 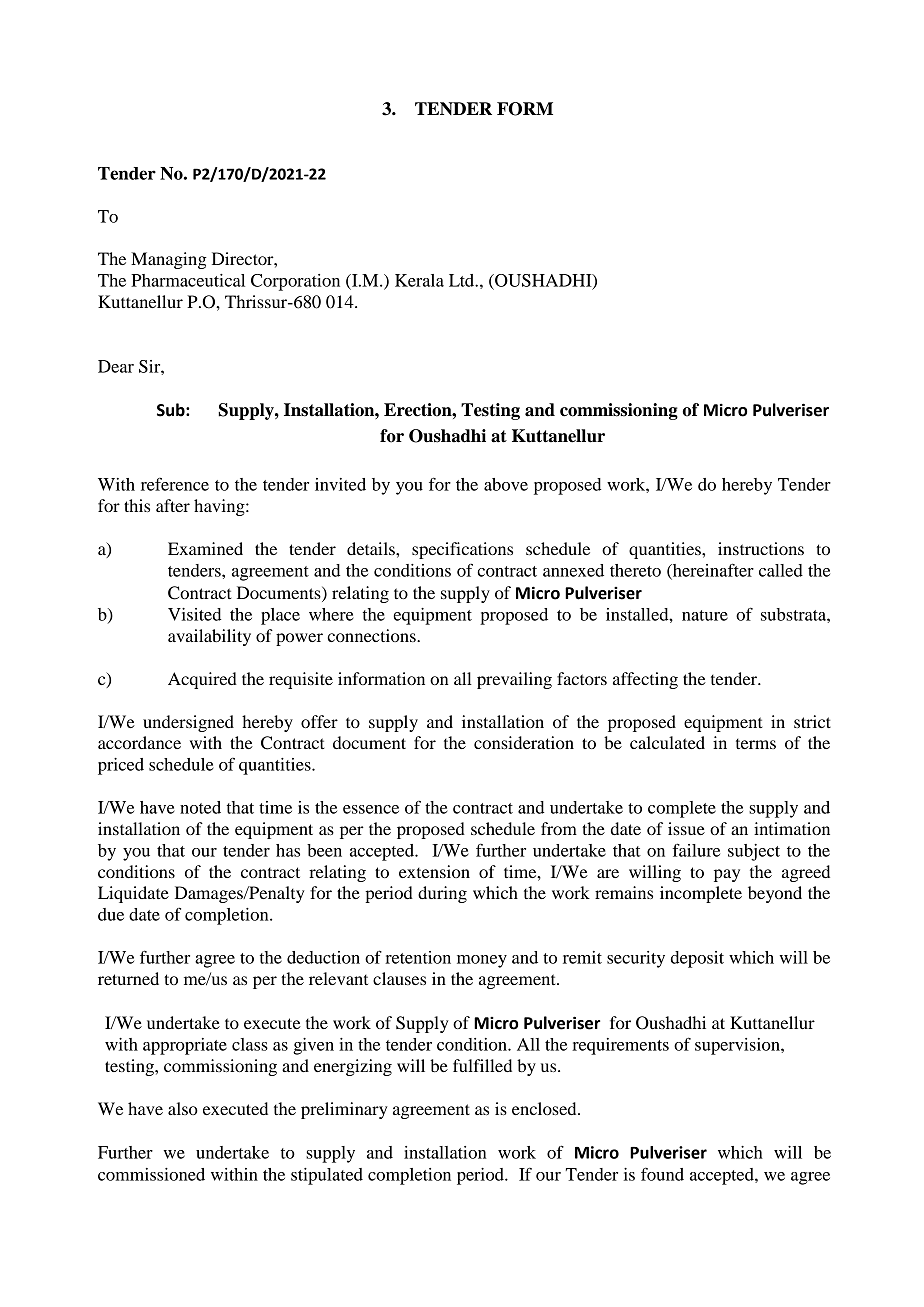 What do you see at coordinates (205, 548) in the screenshot?
I see `Examined` at bounding box center [205, 548].
